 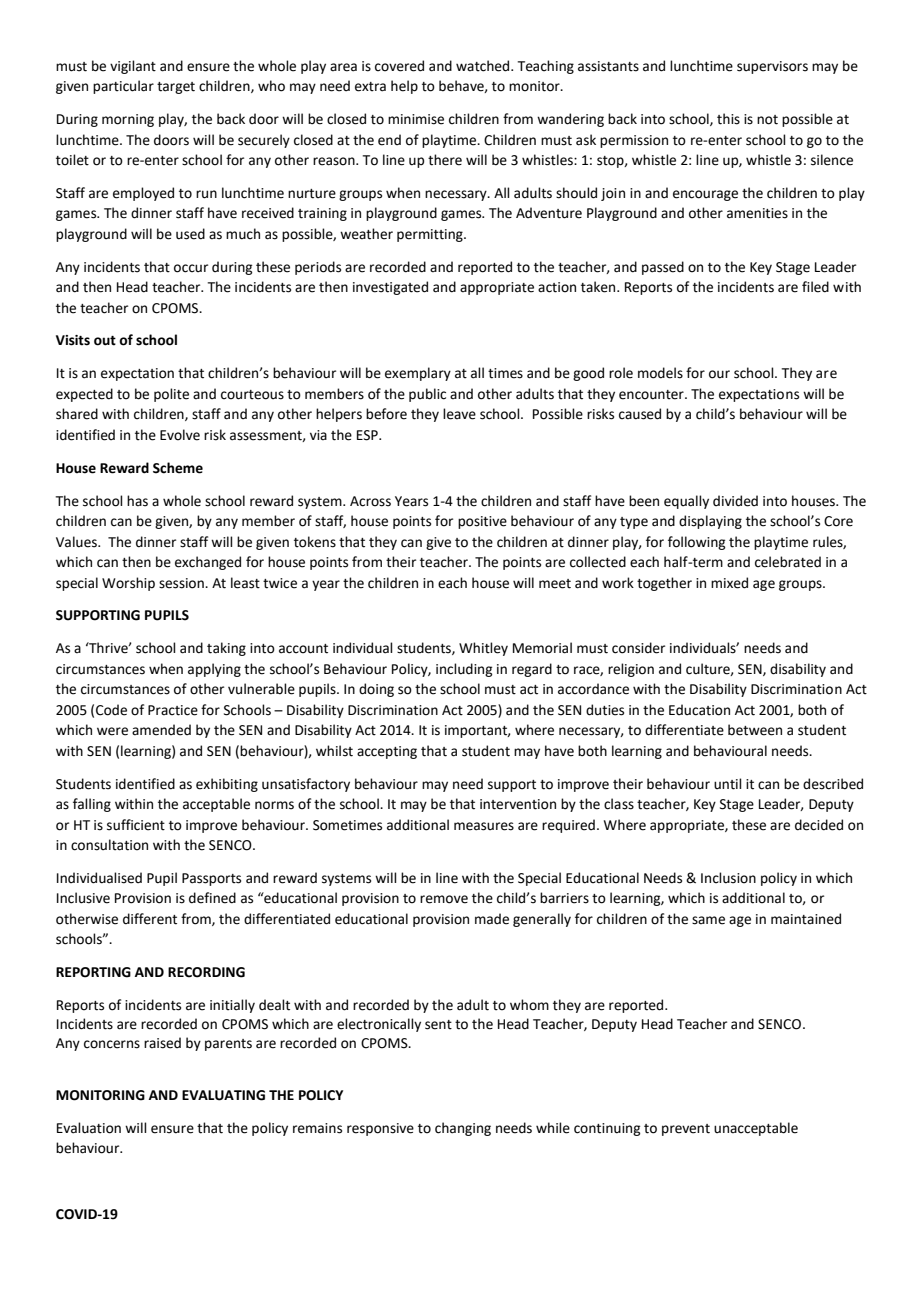 I want to click on session, so click(x=182, y=583).
